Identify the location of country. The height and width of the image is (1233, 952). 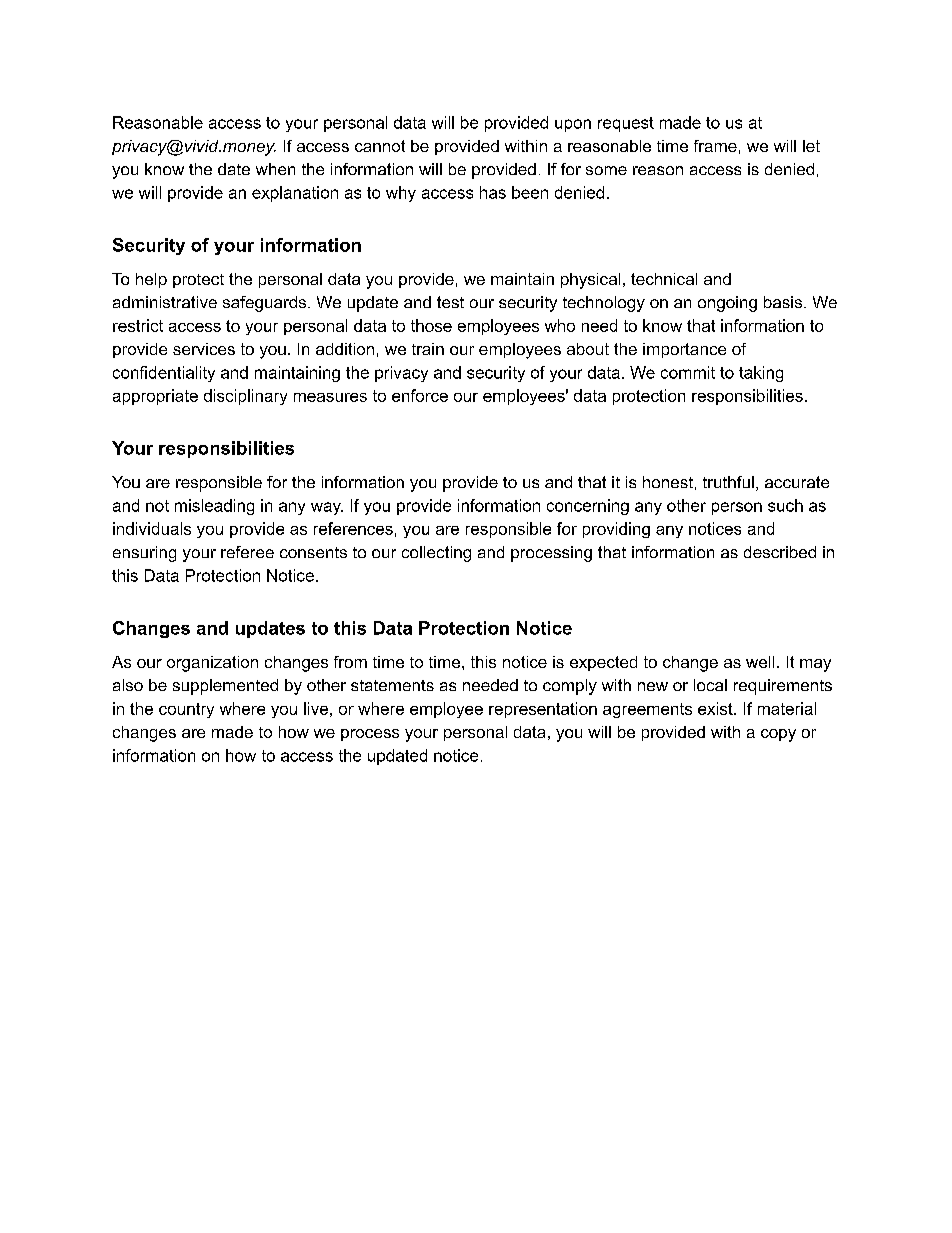
(186, 710).
